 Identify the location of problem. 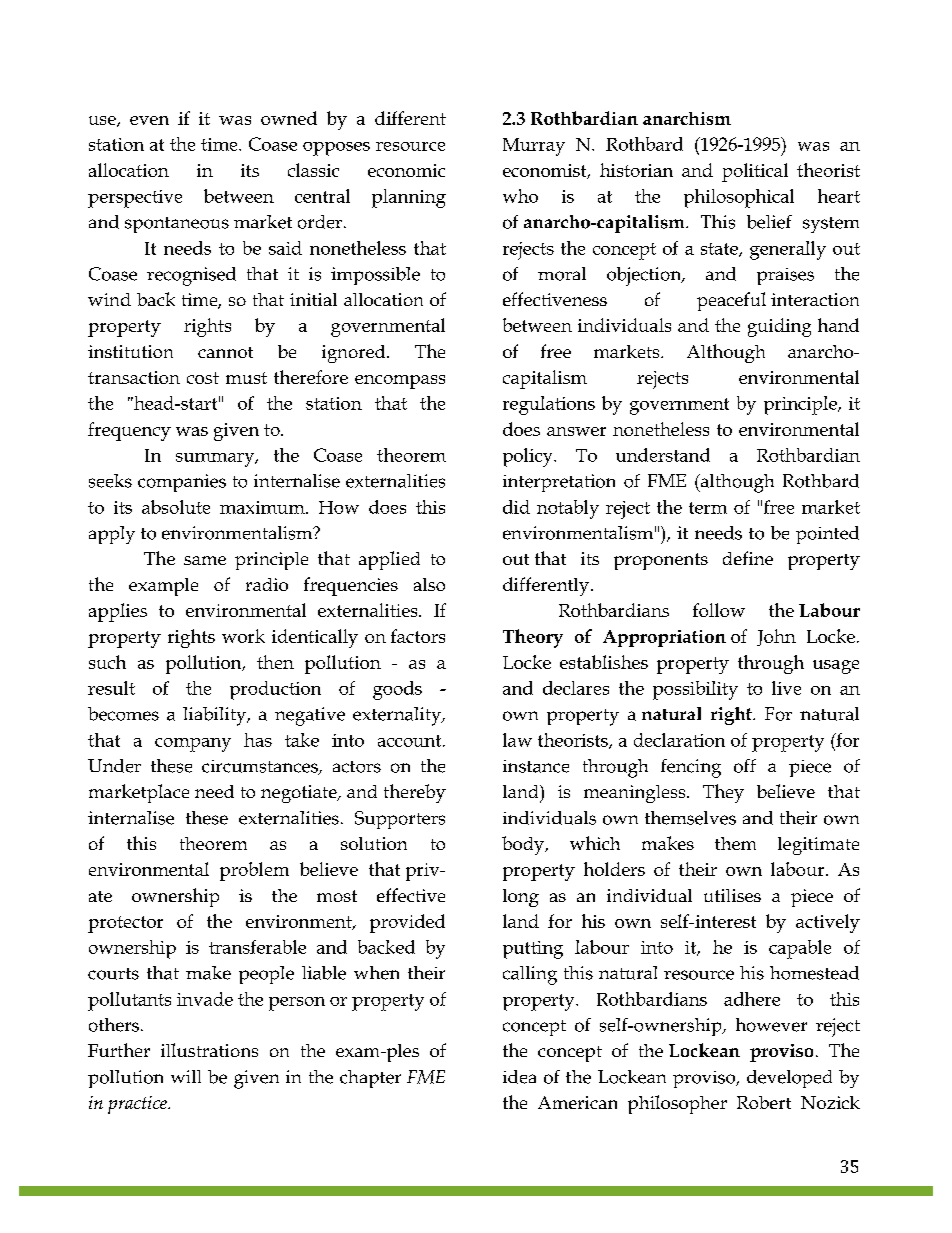
(254, 871).
